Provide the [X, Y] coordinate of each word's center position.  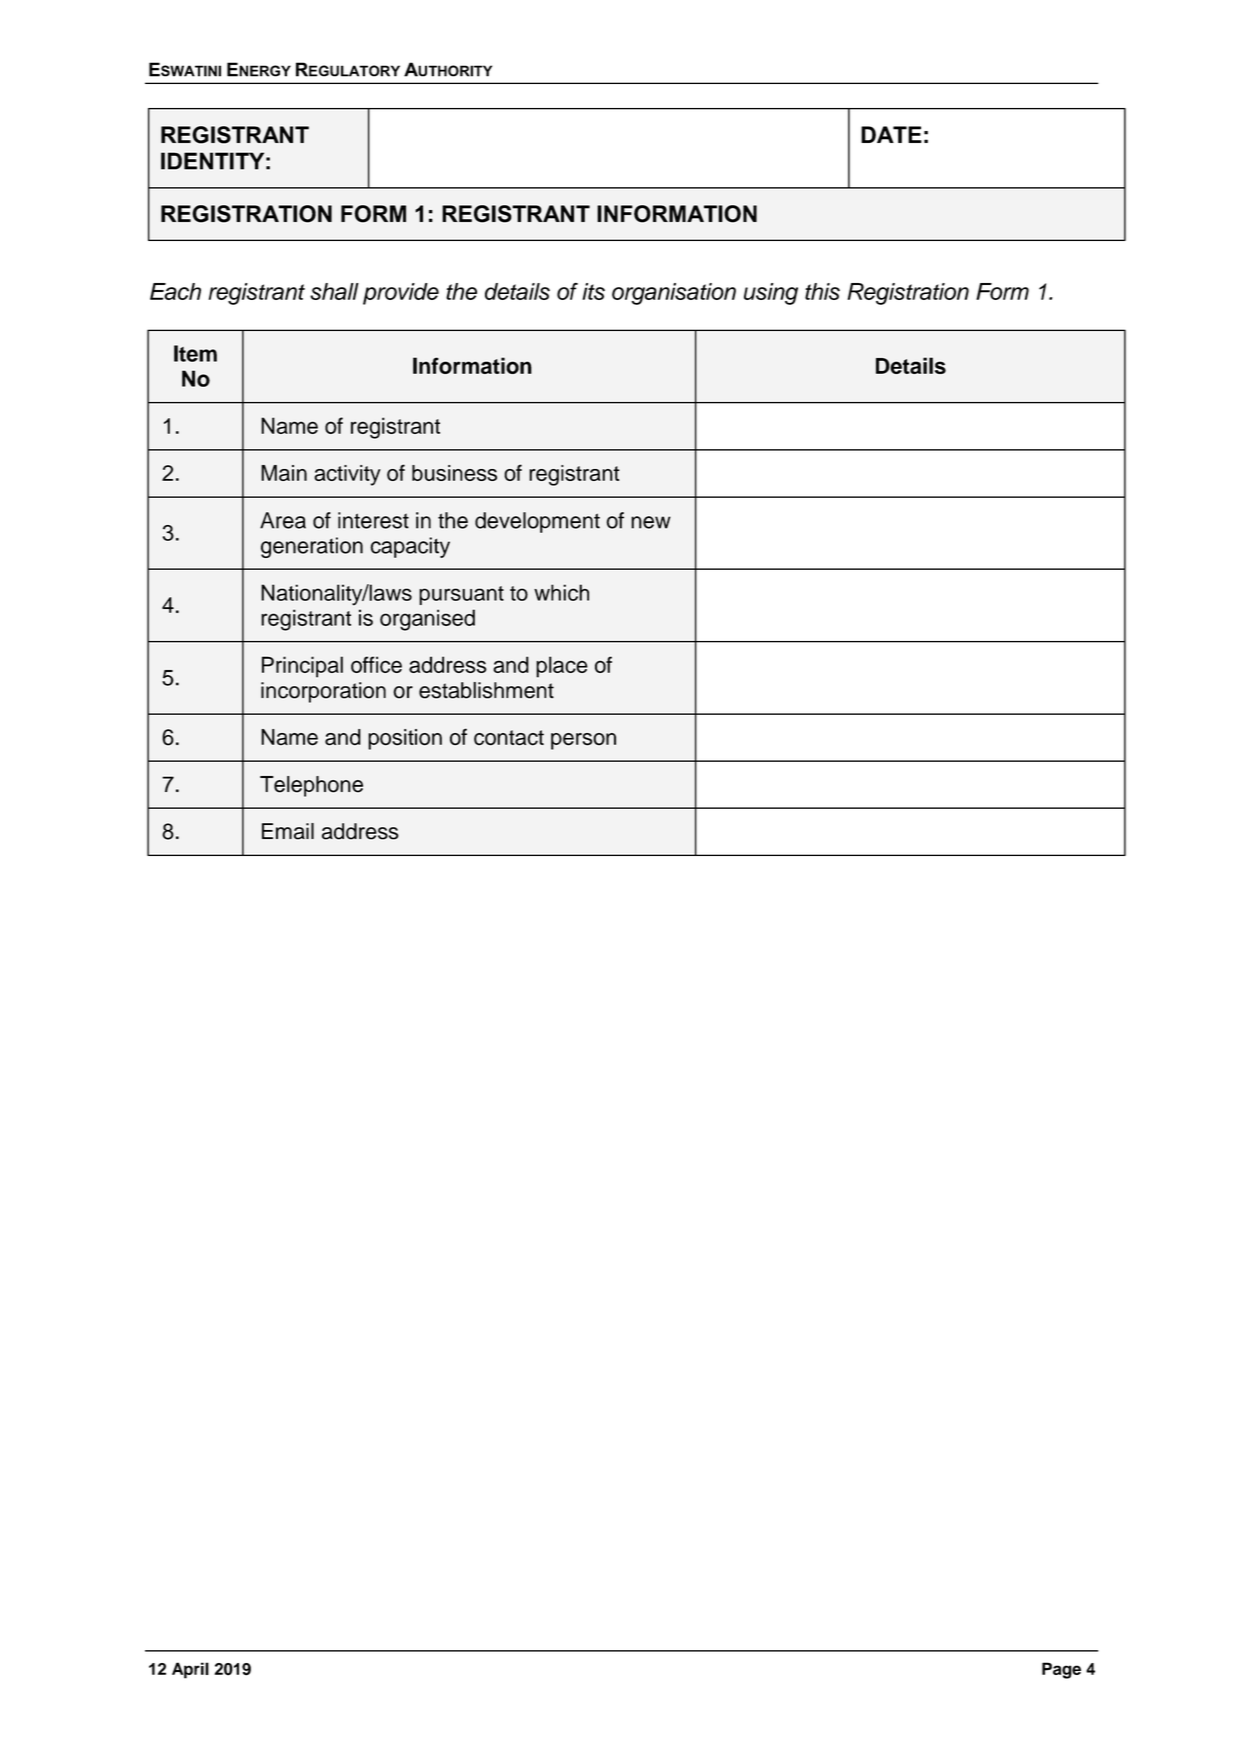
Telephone [311, 786]
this [822, 291]
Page [1061, 1670]
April [190, 1670]
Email [288, 831]
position [405, 739]
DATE [891, 134]
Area [283, 520]
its [593, 291]
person [583, 741]
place [562, 667]
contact [509, 738]
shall [334, 291]
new [651, 522]
